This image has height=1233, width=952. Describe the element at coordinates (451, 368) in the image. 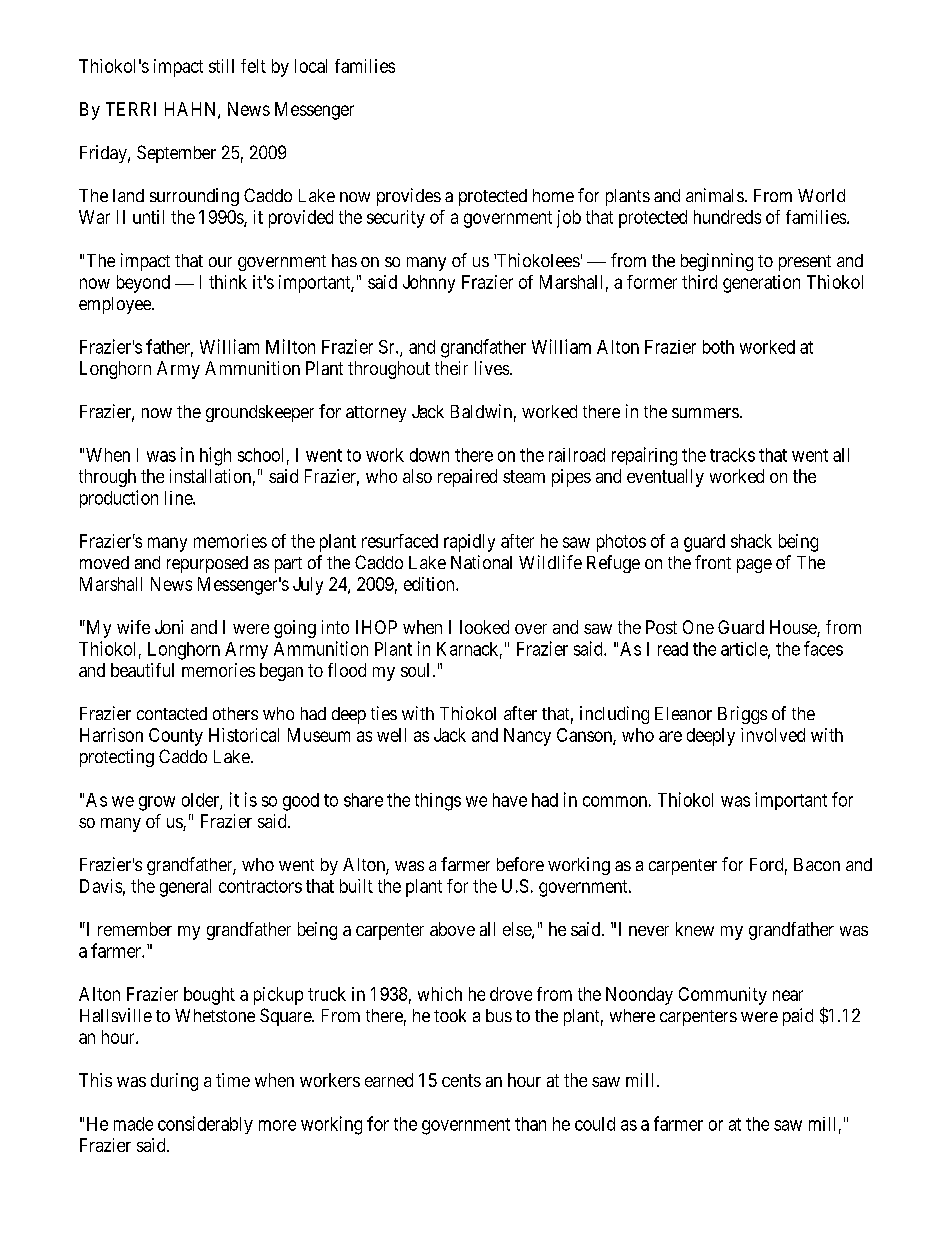

I see `their` at that location.
